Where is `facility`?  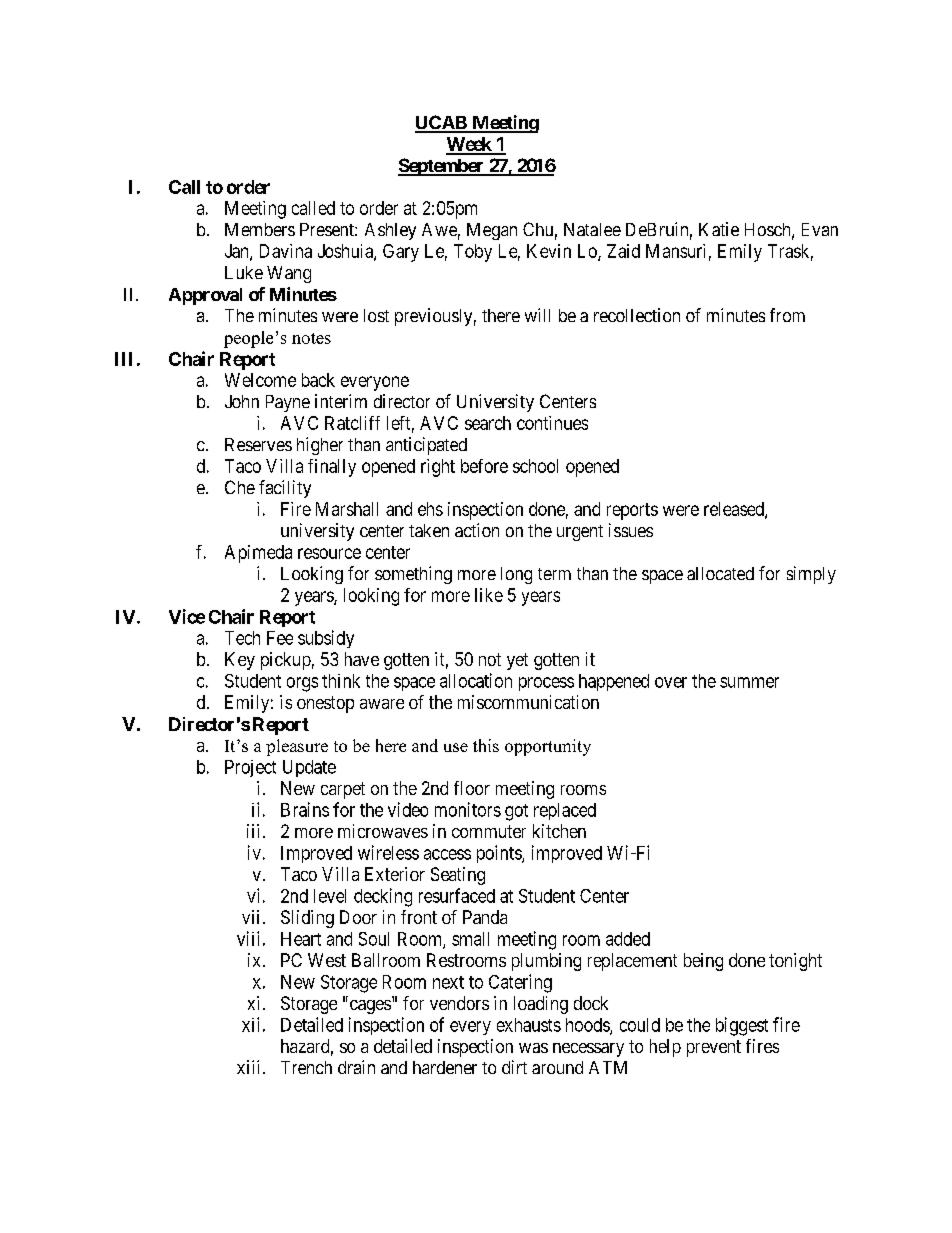
facility is located at coordinates (285, 489).
